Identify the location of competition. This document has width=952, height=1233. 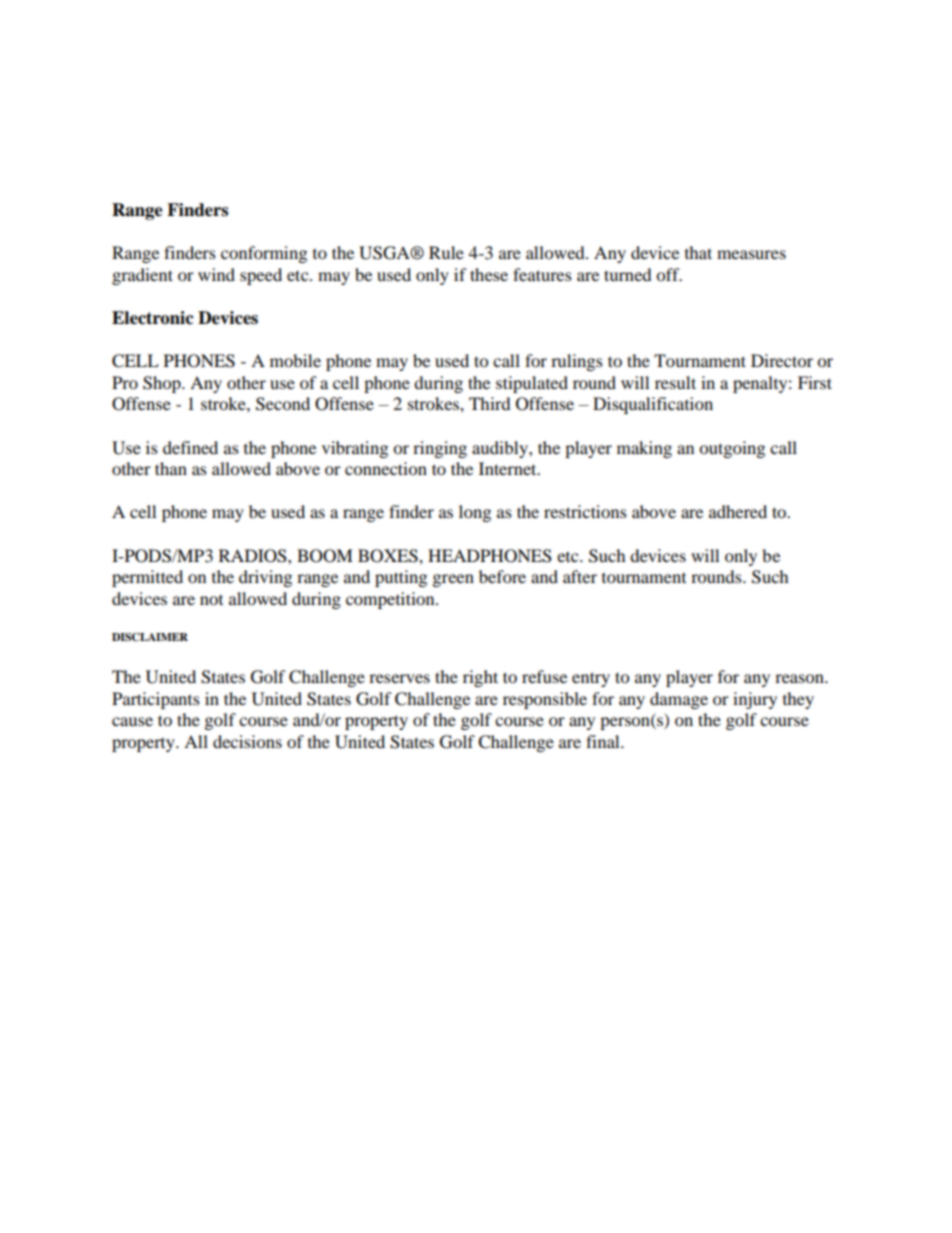
(391, 600).
